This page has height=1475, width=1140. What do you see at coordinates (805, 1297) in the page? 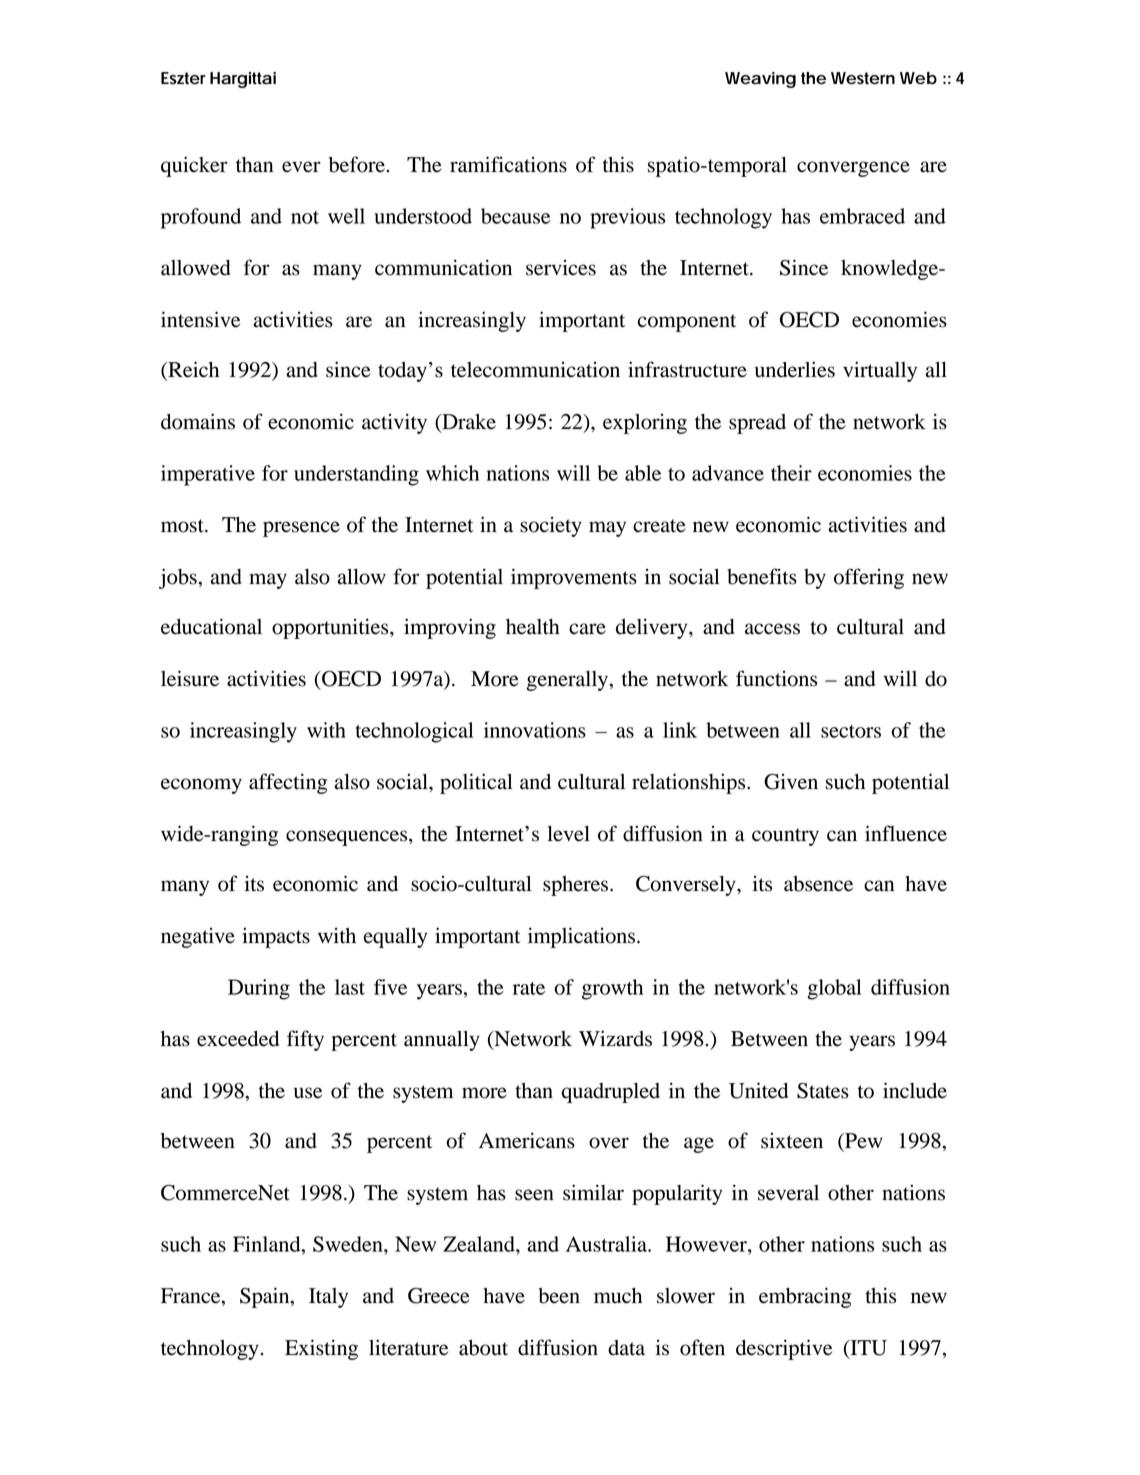
I see `embracing` at bounding box center [805, 1297].
